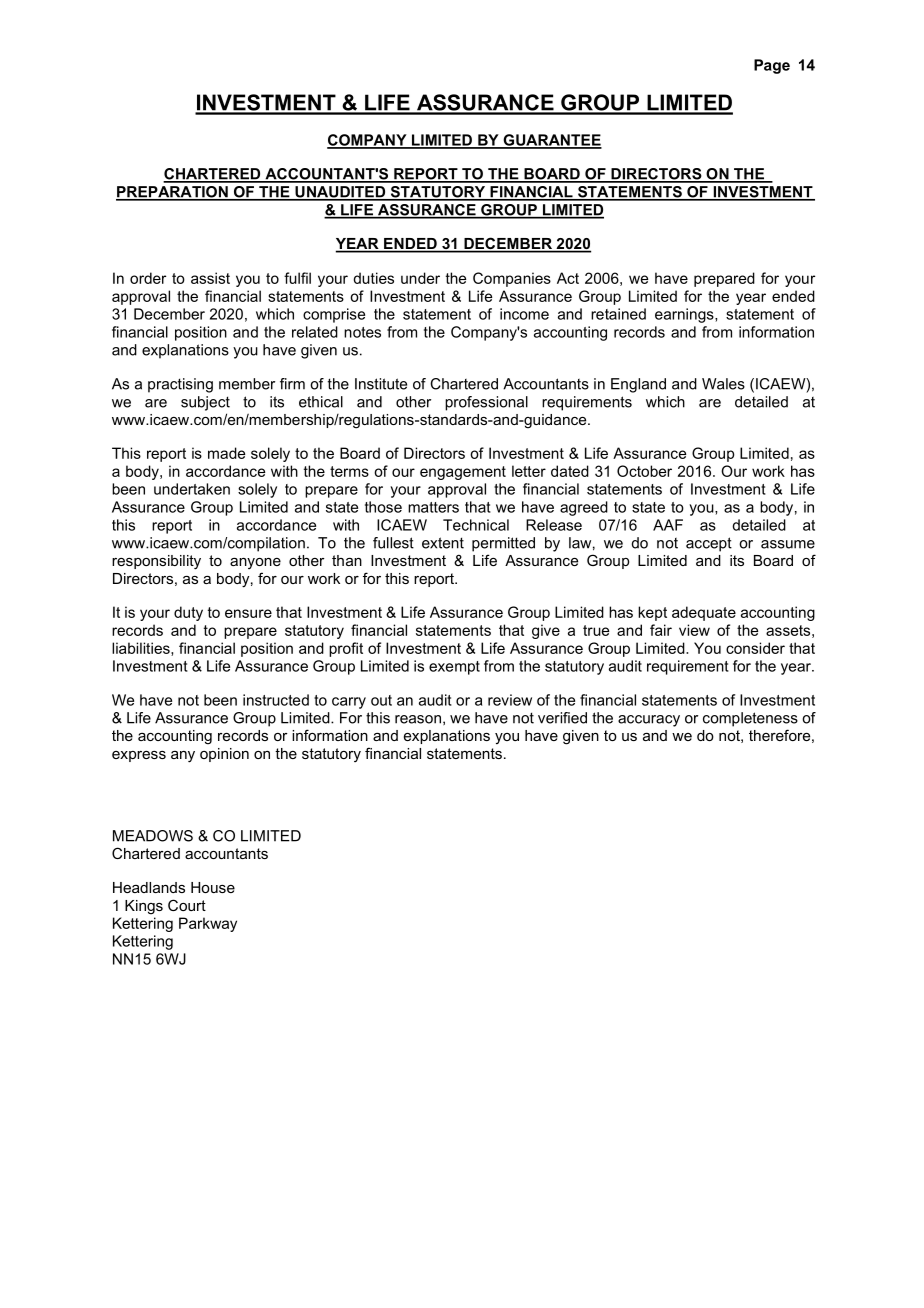 The height and width of the document is (1308, 924). Describe the element at coordinates (213, 887) in the document. I see `House` at that location.
